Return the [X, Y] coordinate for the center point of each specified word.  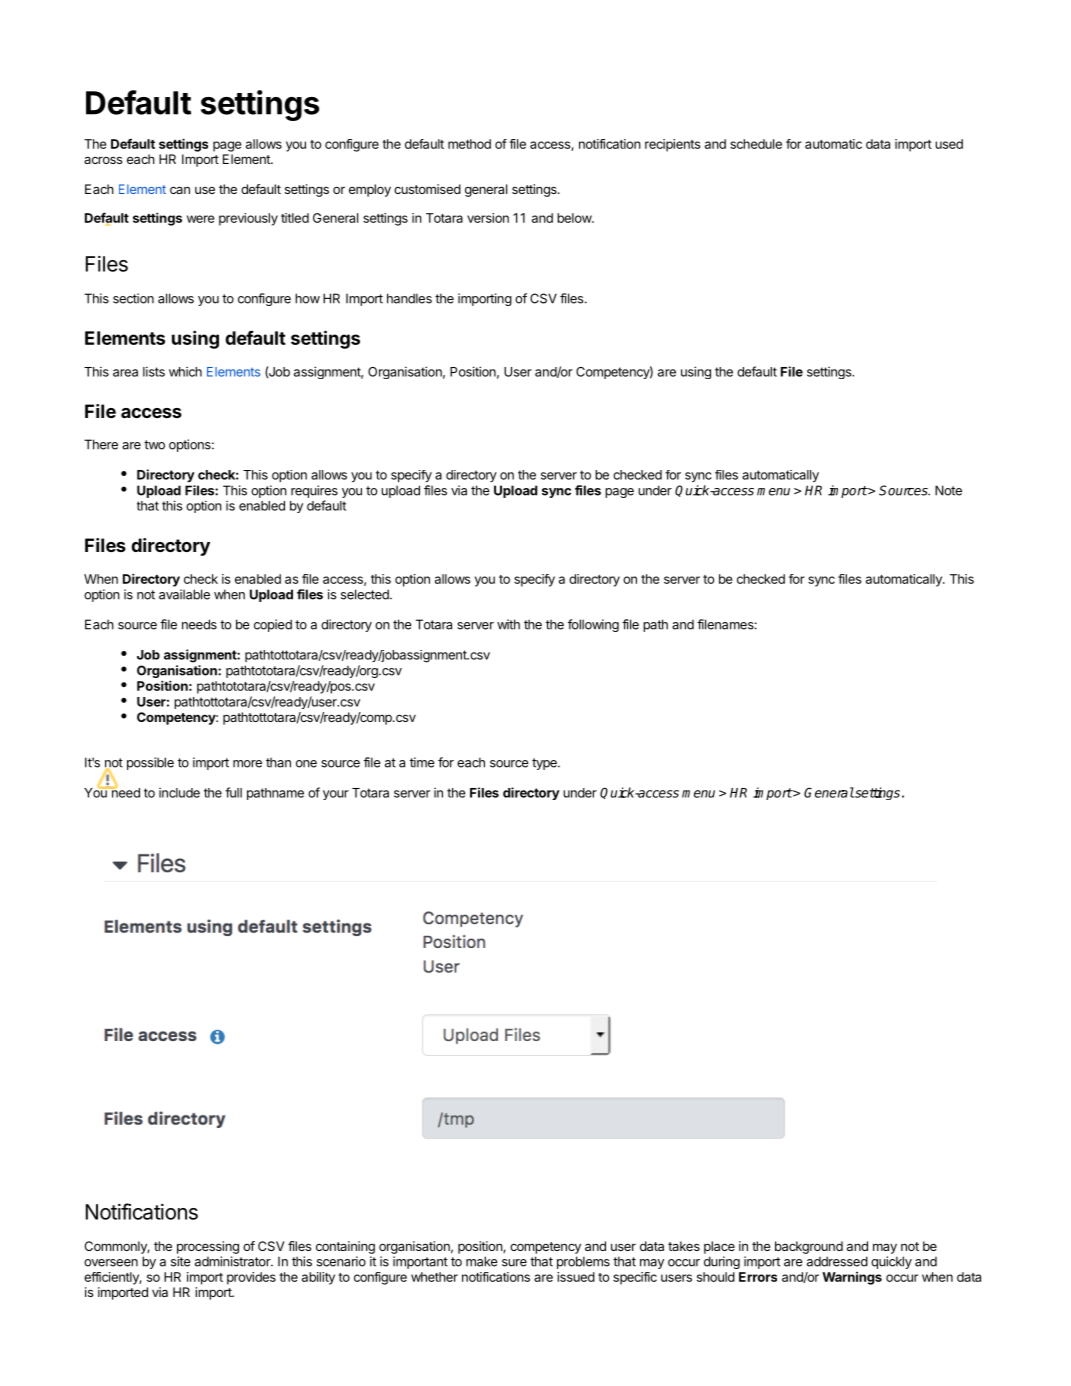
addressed [837, 1261]
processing [208, 1247]
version [488, 218]
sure [514, 1263]
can [180, 190]
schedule [756, 144]
